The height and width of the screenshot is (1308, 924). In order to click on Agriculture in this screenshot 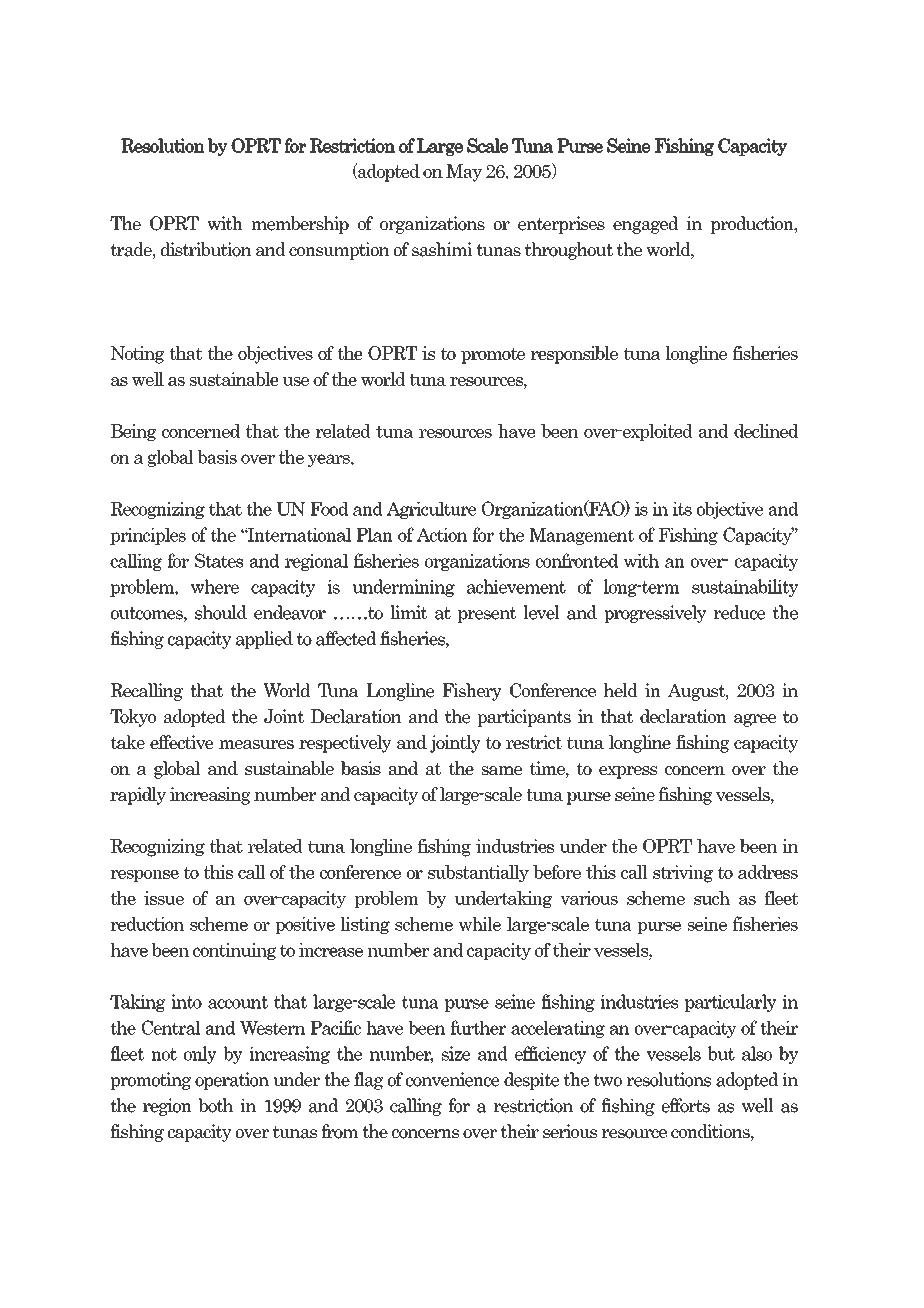, I will do `click(431, 510)`.
